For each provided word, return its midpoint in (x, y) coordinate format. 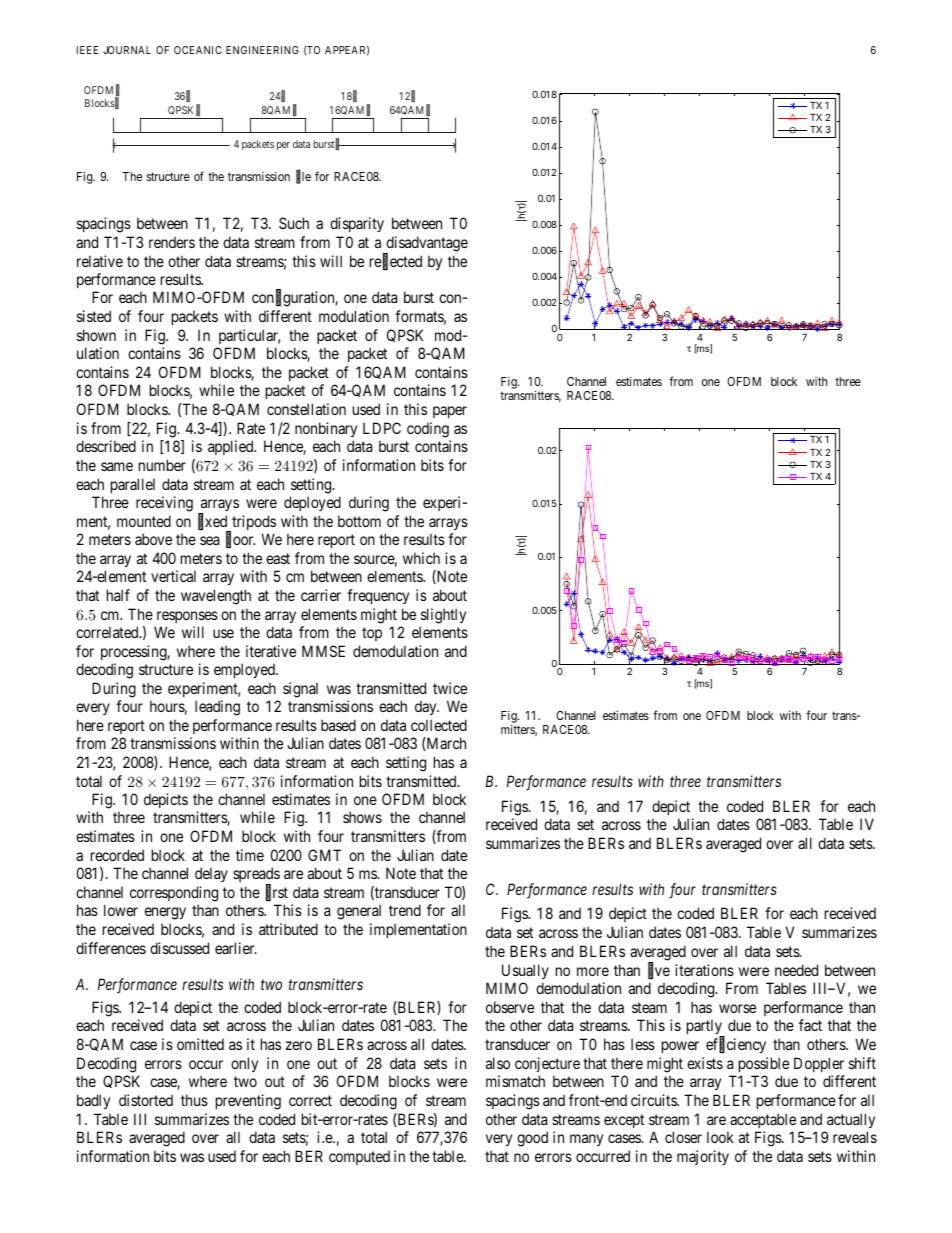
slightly (443, 616)
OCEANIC (198, 50)
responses (187, 617)
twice (450, 688)
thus (194, 1100)
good (532, 1139)
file (303, 177)
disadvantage (426, 245)
